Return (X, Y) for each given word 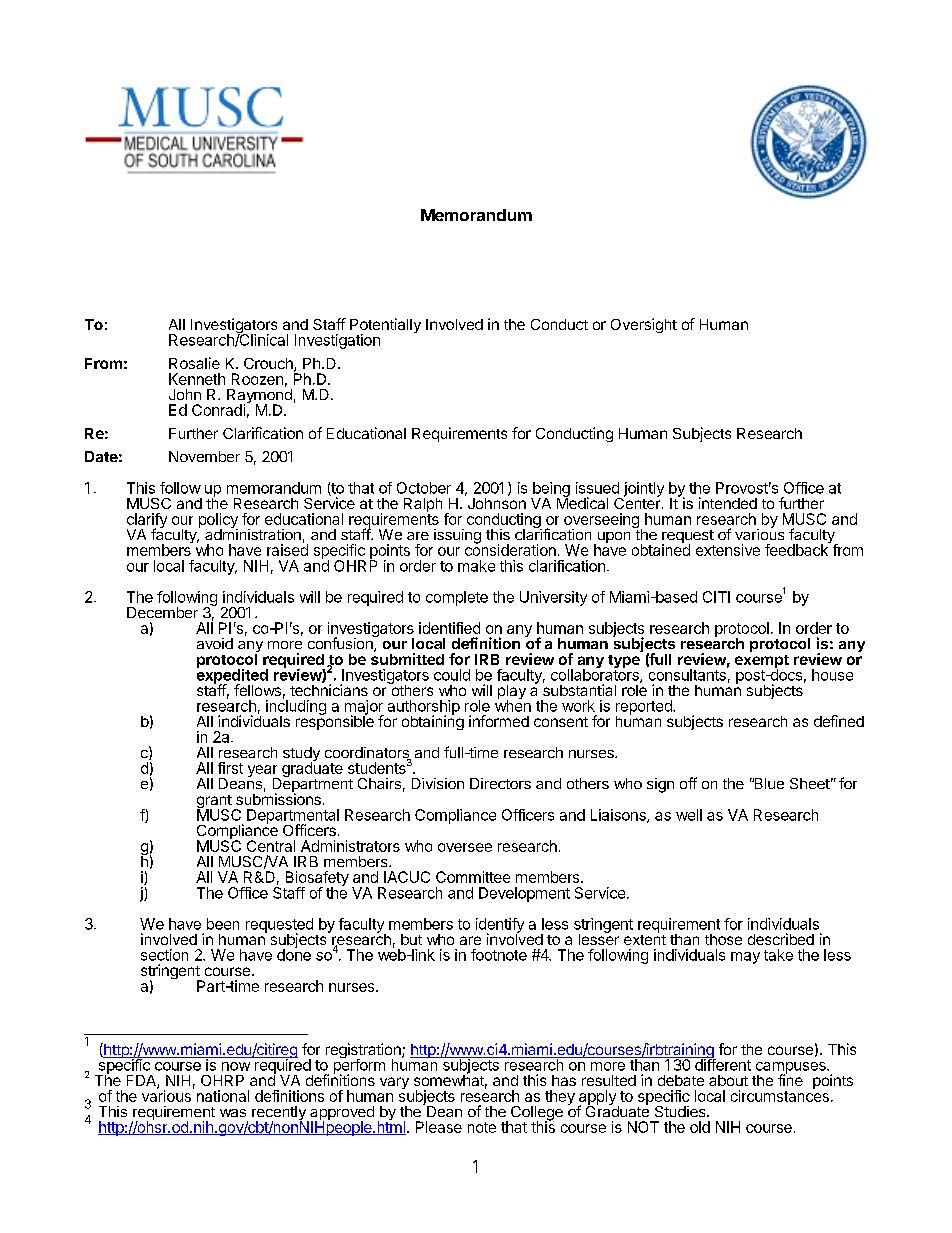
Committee (473, 877)
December (162, 612)
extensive (728, 550)
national (223, 1096)
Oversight (644, 325)
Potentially (385, 327)
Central (271, 846)
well (689, 815)
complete (457, 598)
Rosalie (194, 363)
